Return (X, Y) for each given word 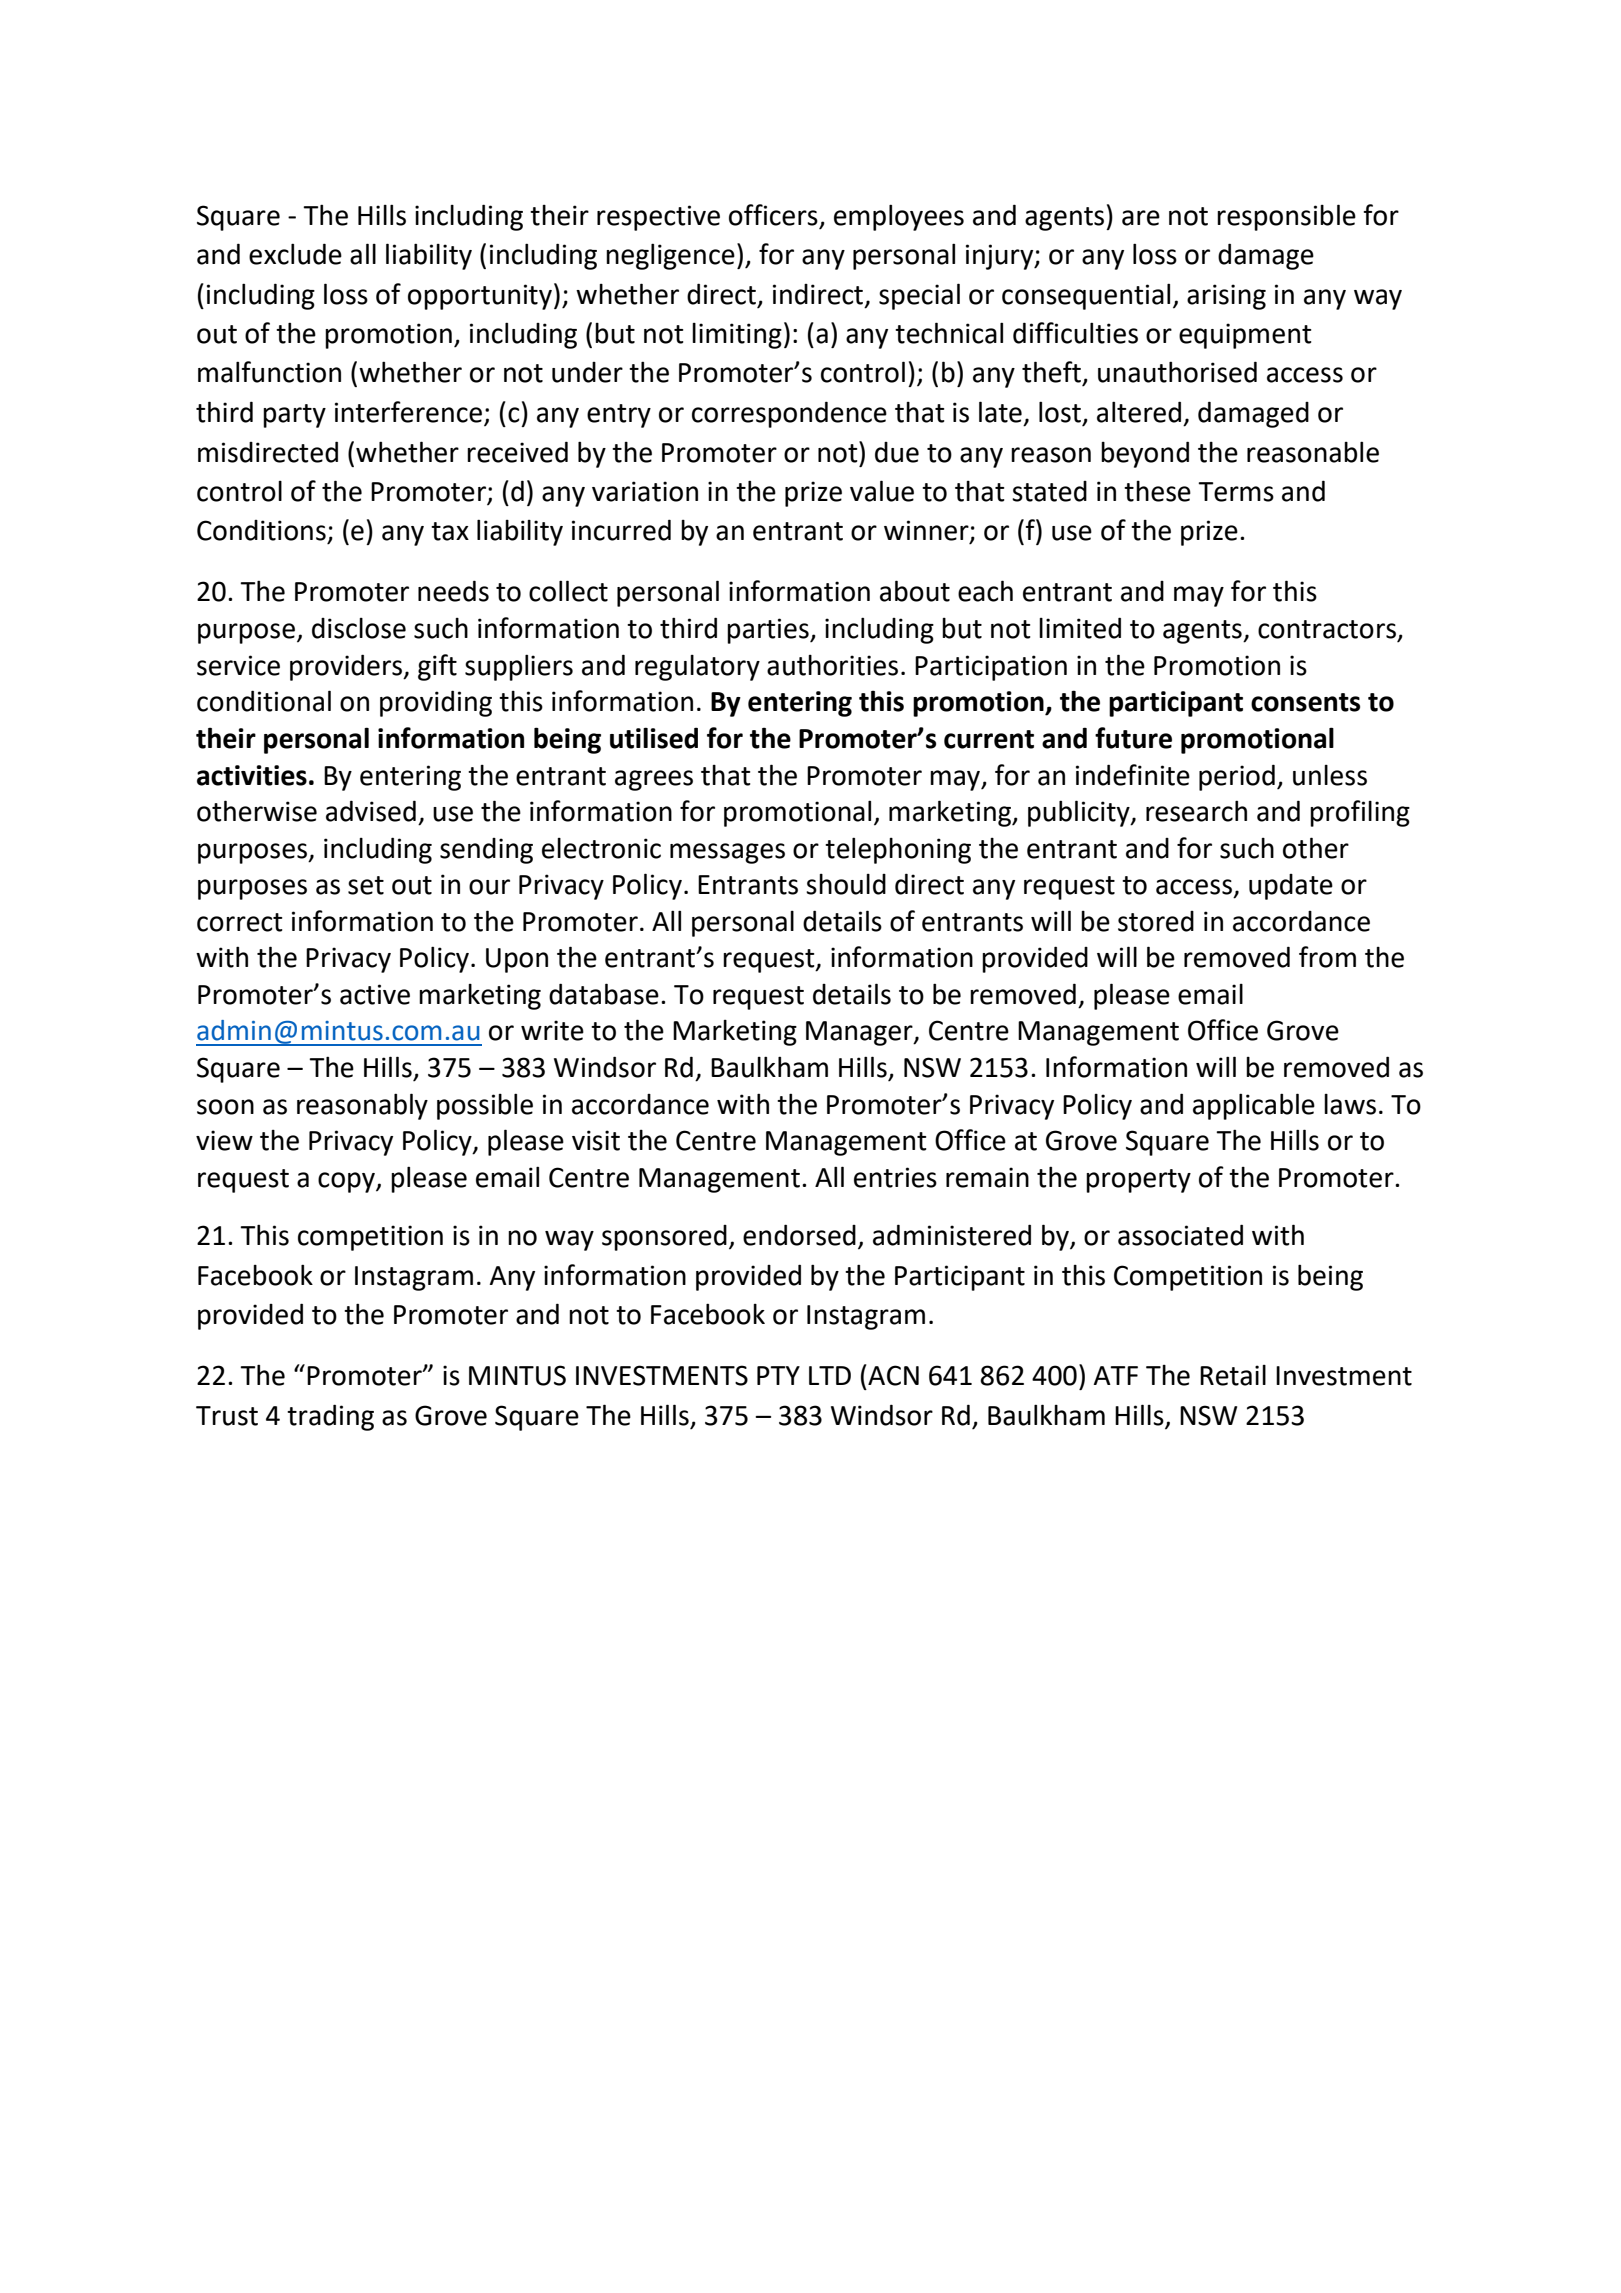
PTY (778, 1375)
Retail (1233, 1375)
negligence (670, 256)
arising (1226, 297)
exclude (295, 254)
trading (330, 1417)
